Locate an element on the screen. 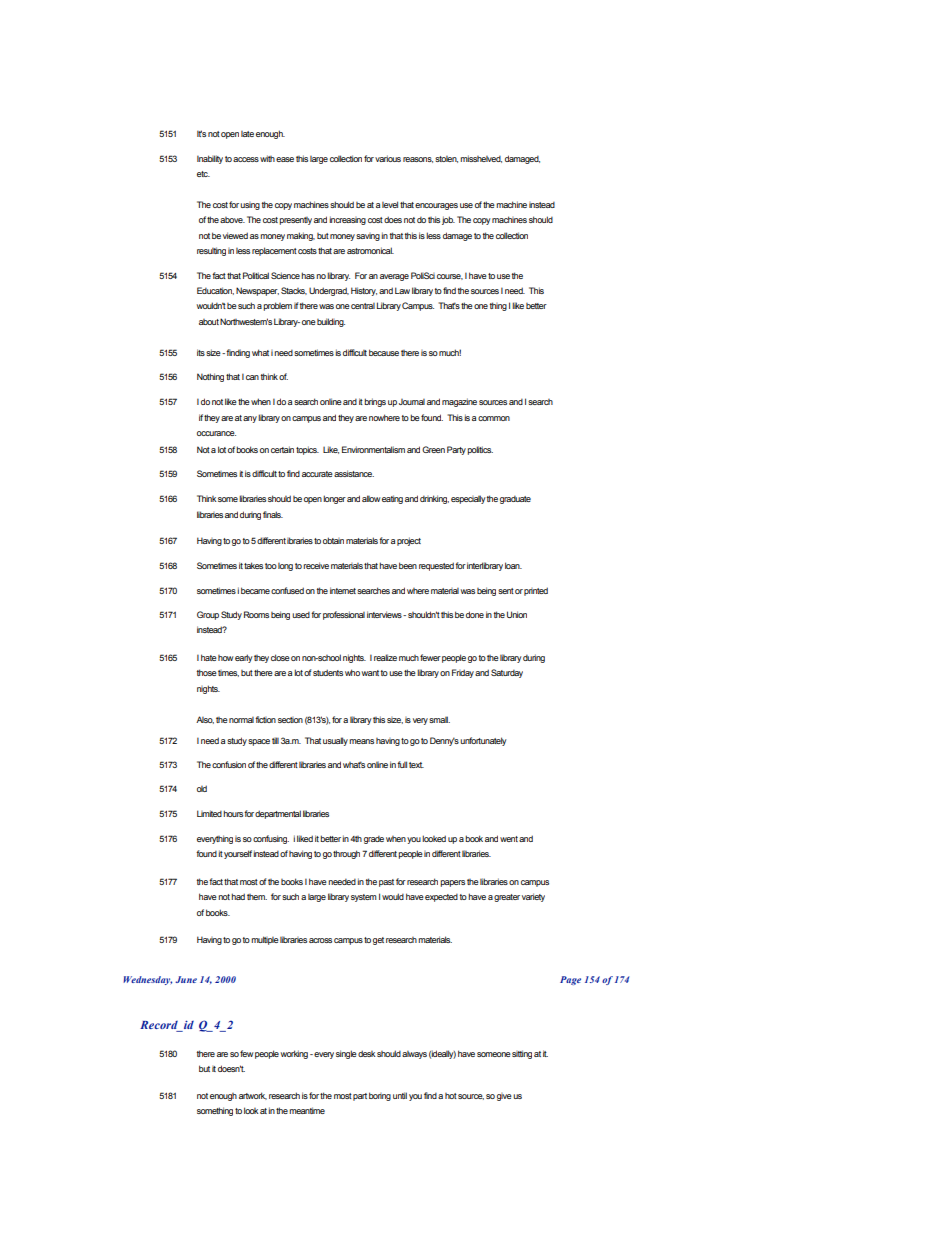 This screenshot has width=952, height=1233. artwork is located at coordinates (253, 1096).
